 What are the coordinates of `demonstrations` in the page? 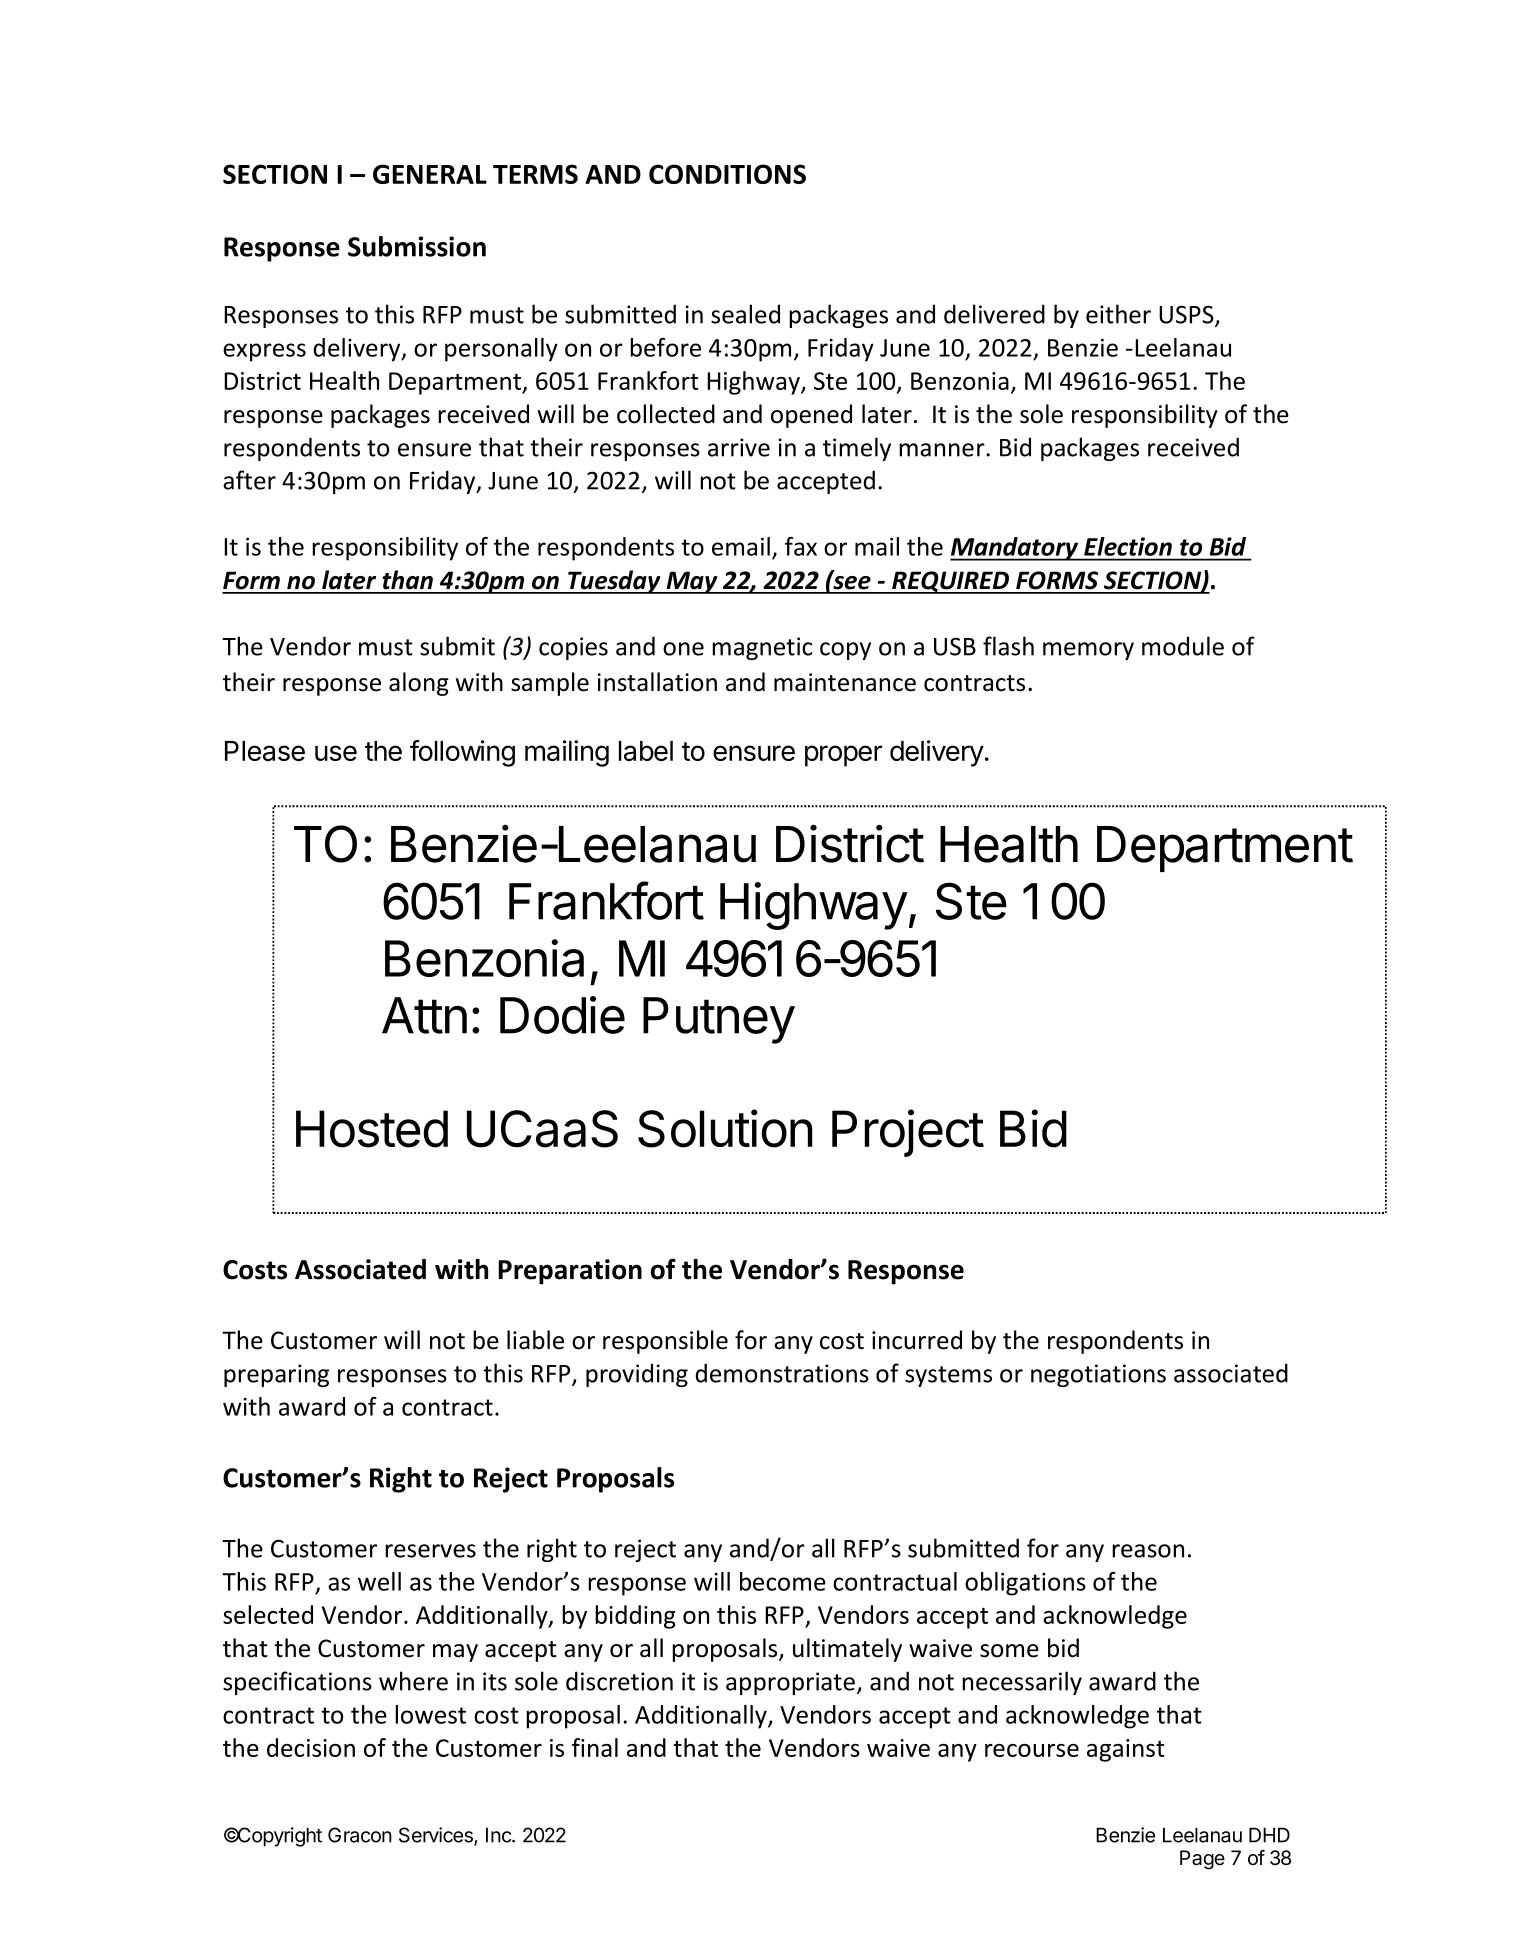 It's located at (782, 1373).
